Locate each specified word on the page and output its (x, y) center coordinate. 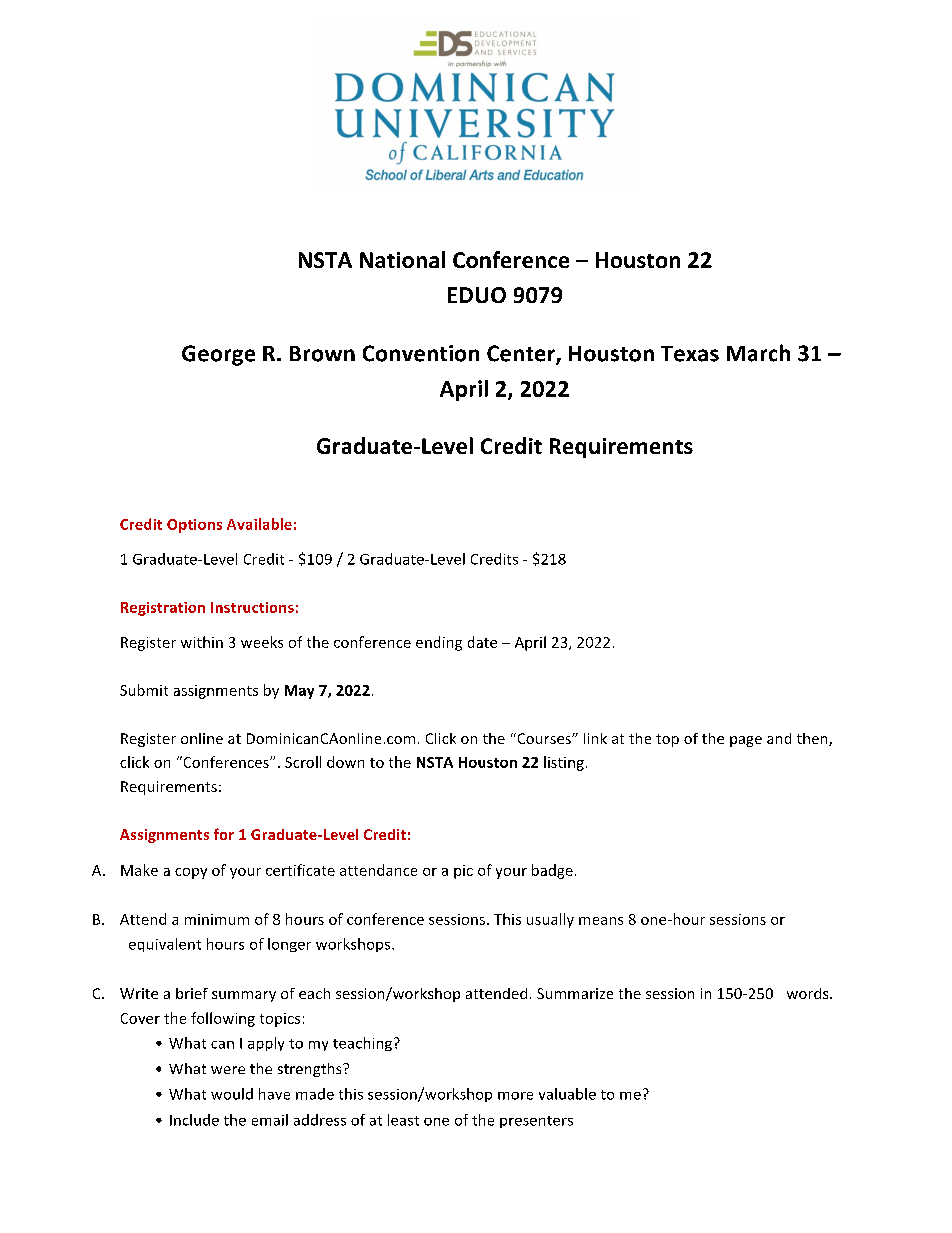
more (515, 1096)
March (758, 353)
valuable (567, 1094)
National (402, 259)
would (232, 1094)
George (218, 355)
